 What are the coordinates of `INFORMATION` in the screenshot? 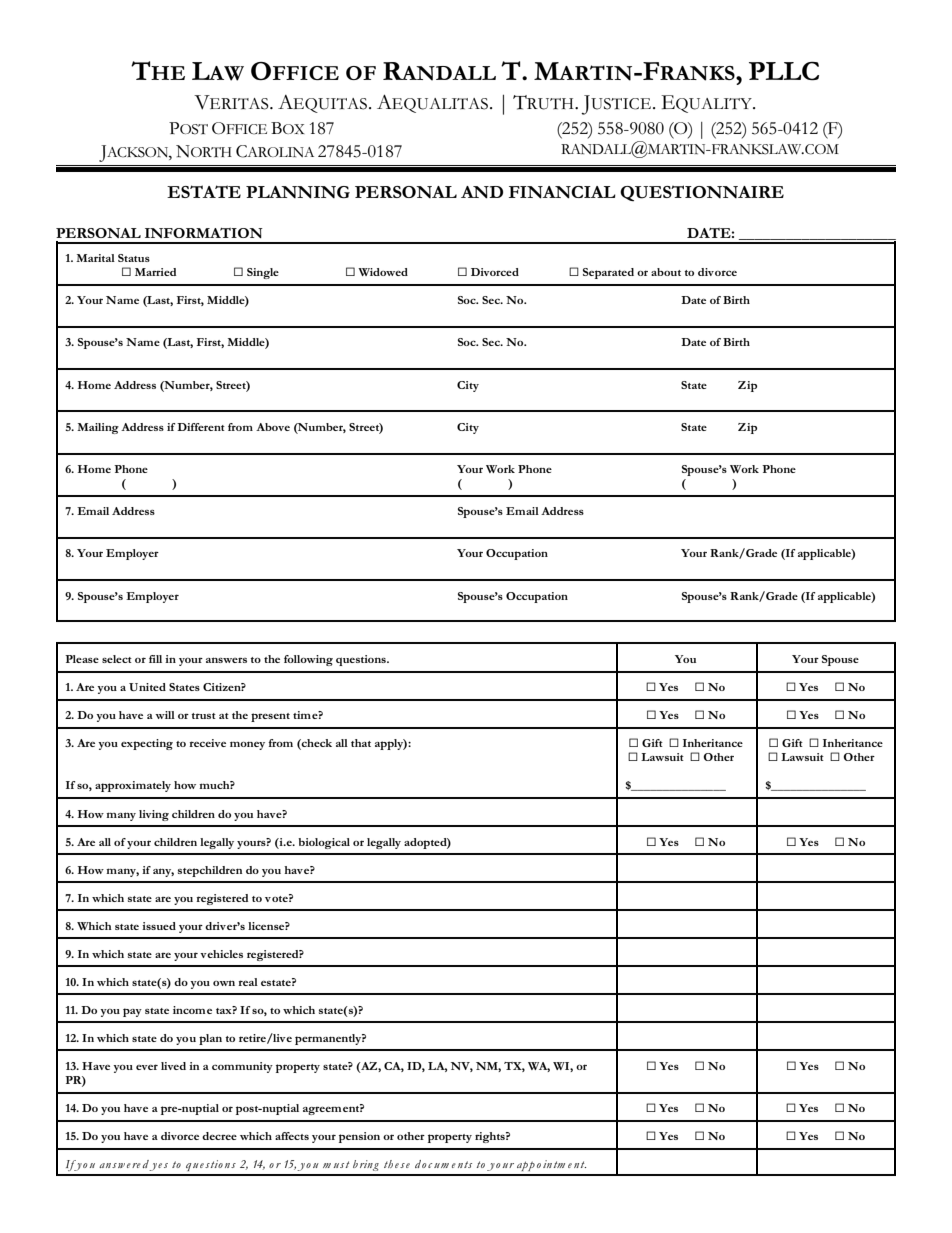 It's located at (204, 233).
